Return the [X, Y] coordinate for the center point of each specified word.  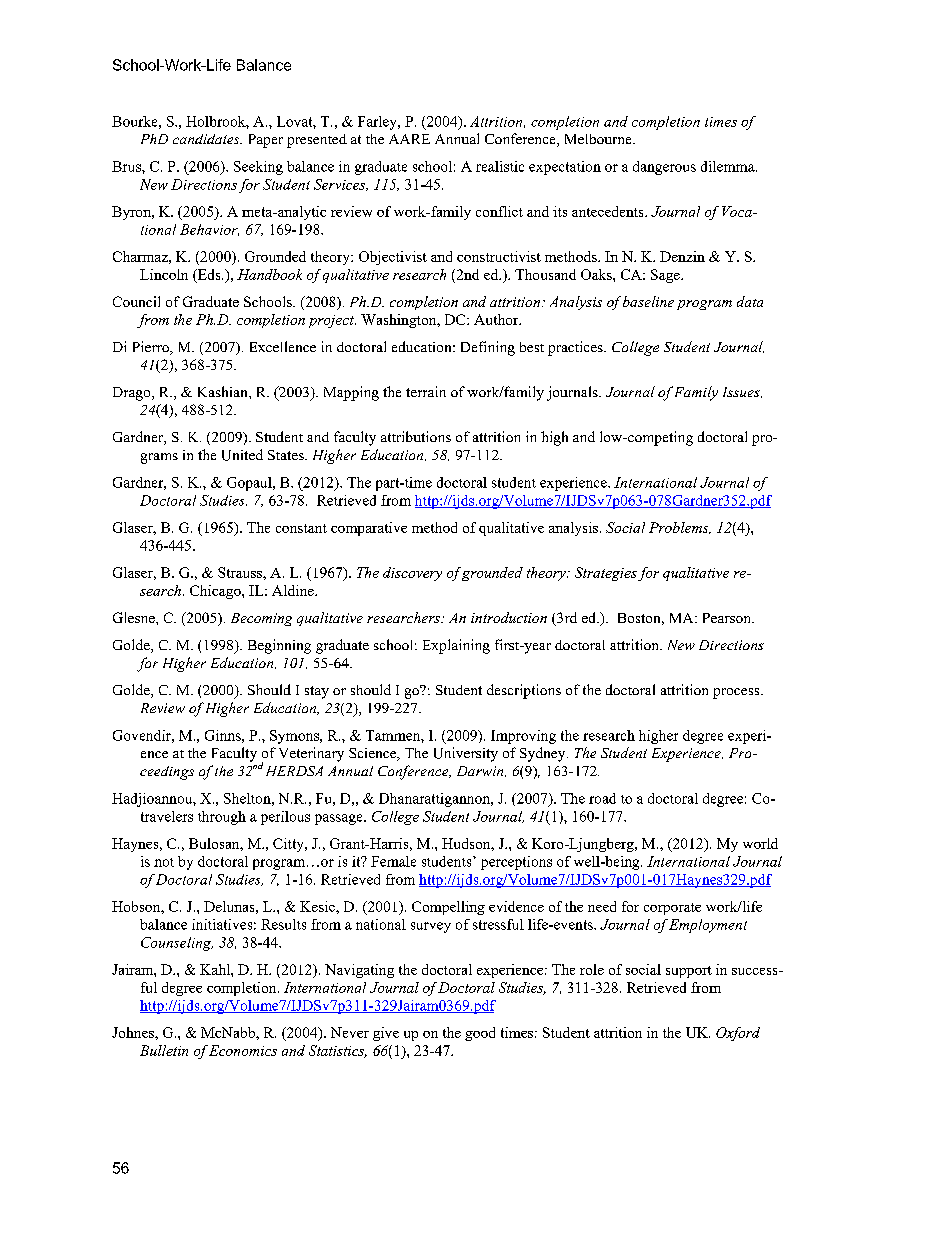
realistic [500, 166]
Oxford [738, 1034]
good [480, 1034]
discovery [412, 574]
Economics [243, 1050]
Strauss [241, 572]
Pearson [728, 618]
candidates [207, 139]
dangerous [664, 168]
